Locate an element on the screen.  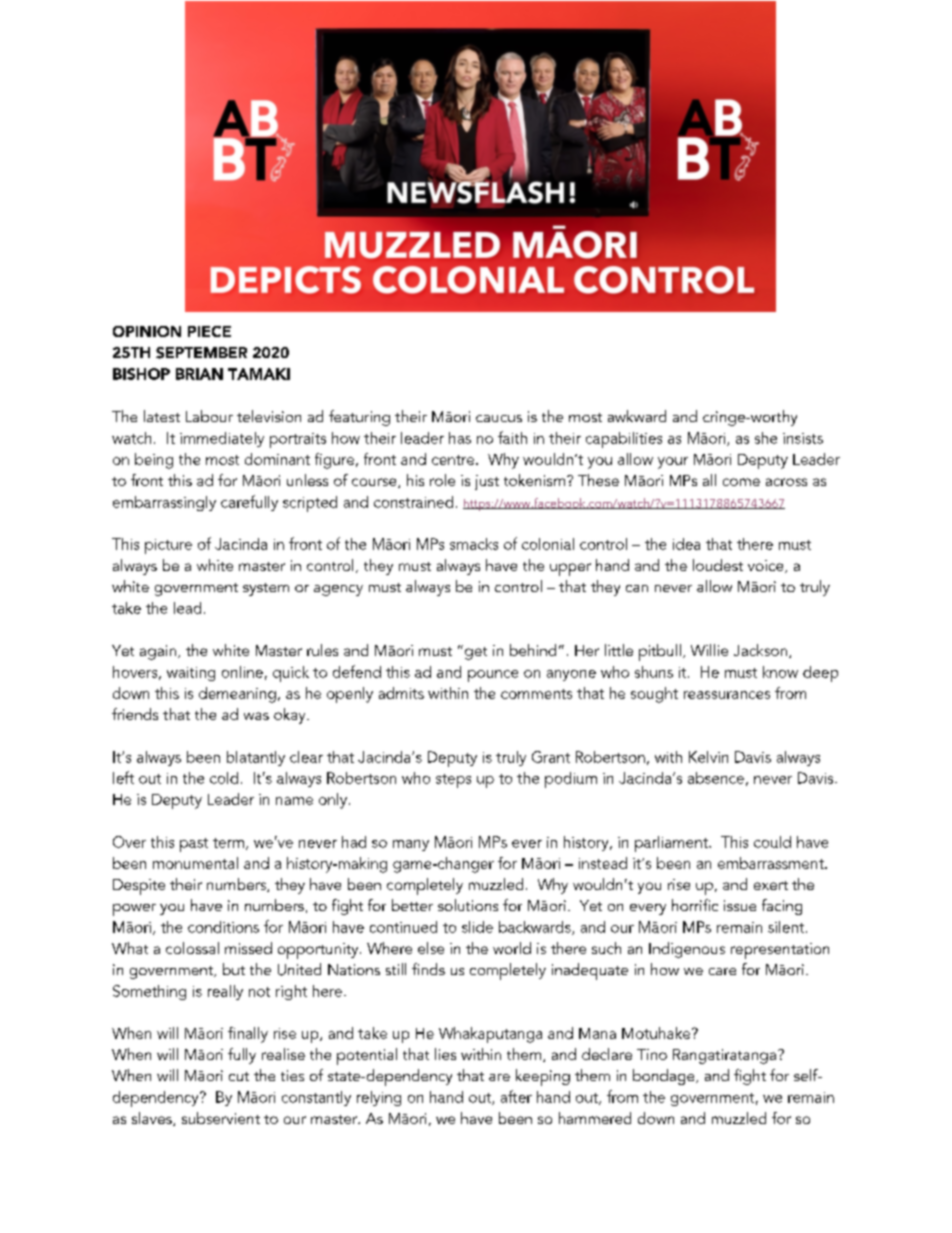
subservient is located at coordinates (221, 1118).
